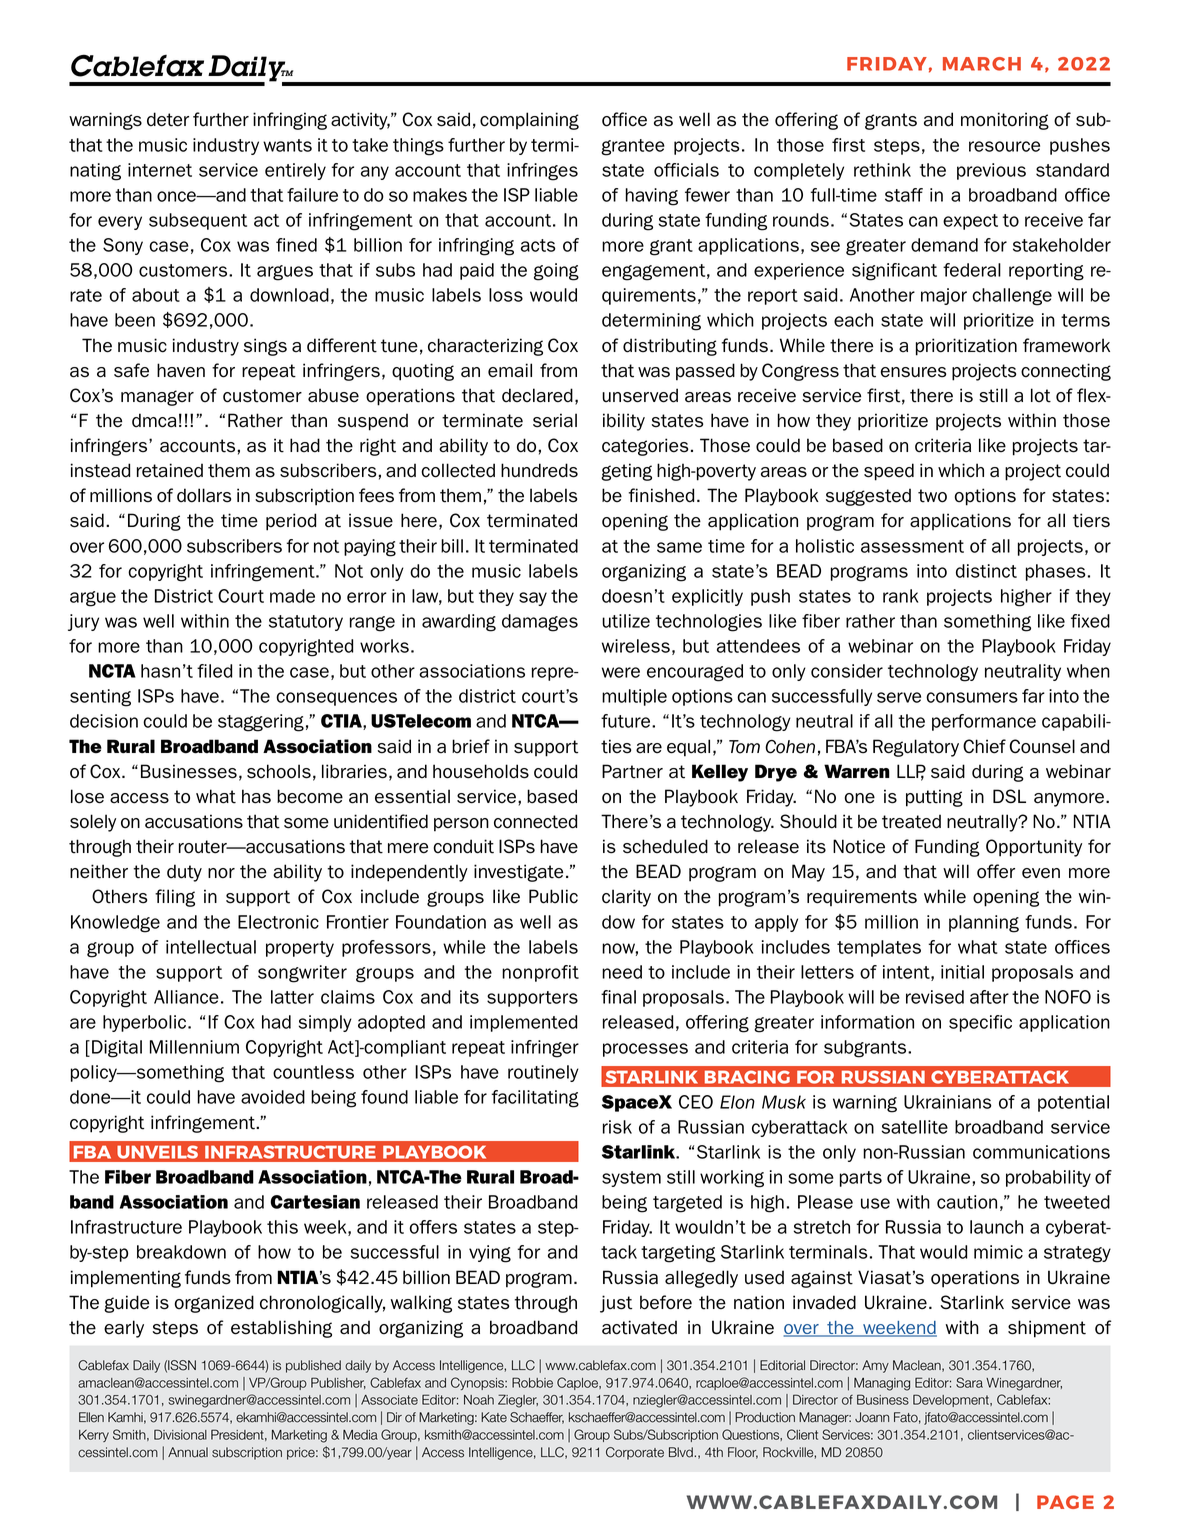 This screenshot has height=1527, width=1180. What do you see at coordinates (934, 798) in the screenshot?
I see `putting` at bounding box center [934, 798].
